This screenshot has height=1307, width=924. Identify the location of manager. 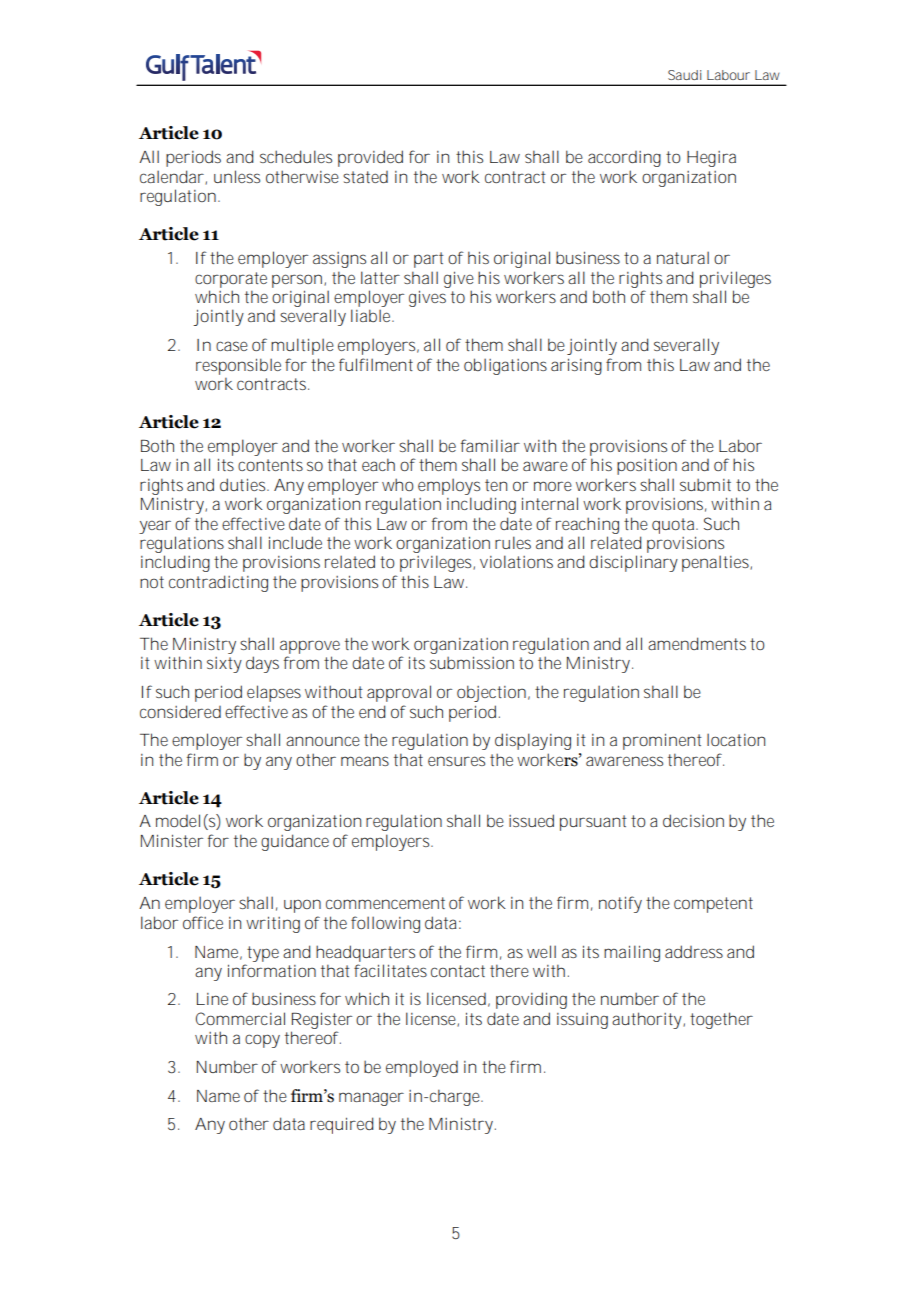
(371, 1099).
